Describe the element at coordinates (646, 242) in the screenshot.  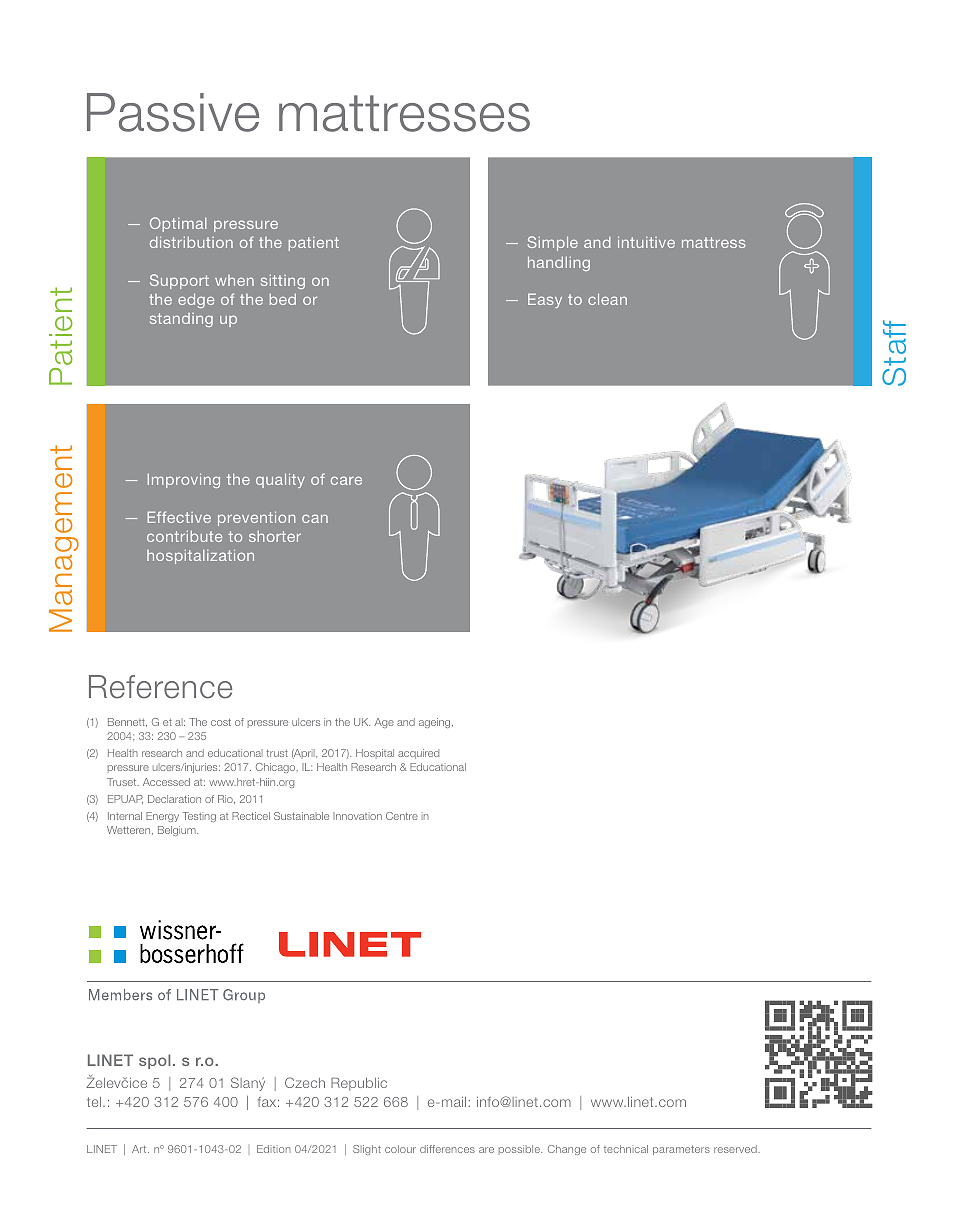
I see `intuitive` at that location.
